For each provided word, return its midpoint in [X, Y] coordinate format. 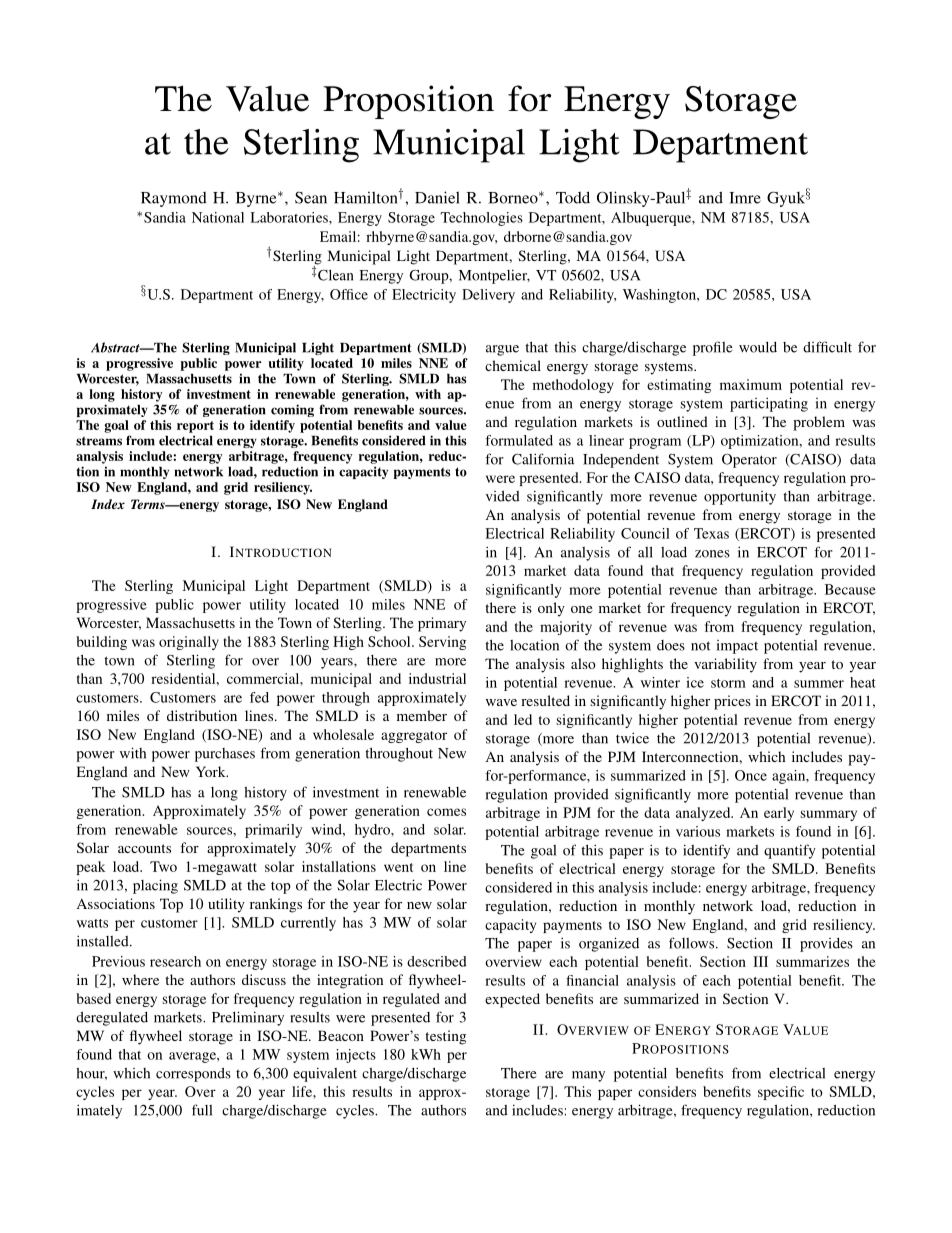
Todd [573, 197]
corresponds [193, 1075]
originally [189, 643]
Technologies [482, 219]
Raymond [174, 199]
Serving [442, 643]
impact [737, 647]
